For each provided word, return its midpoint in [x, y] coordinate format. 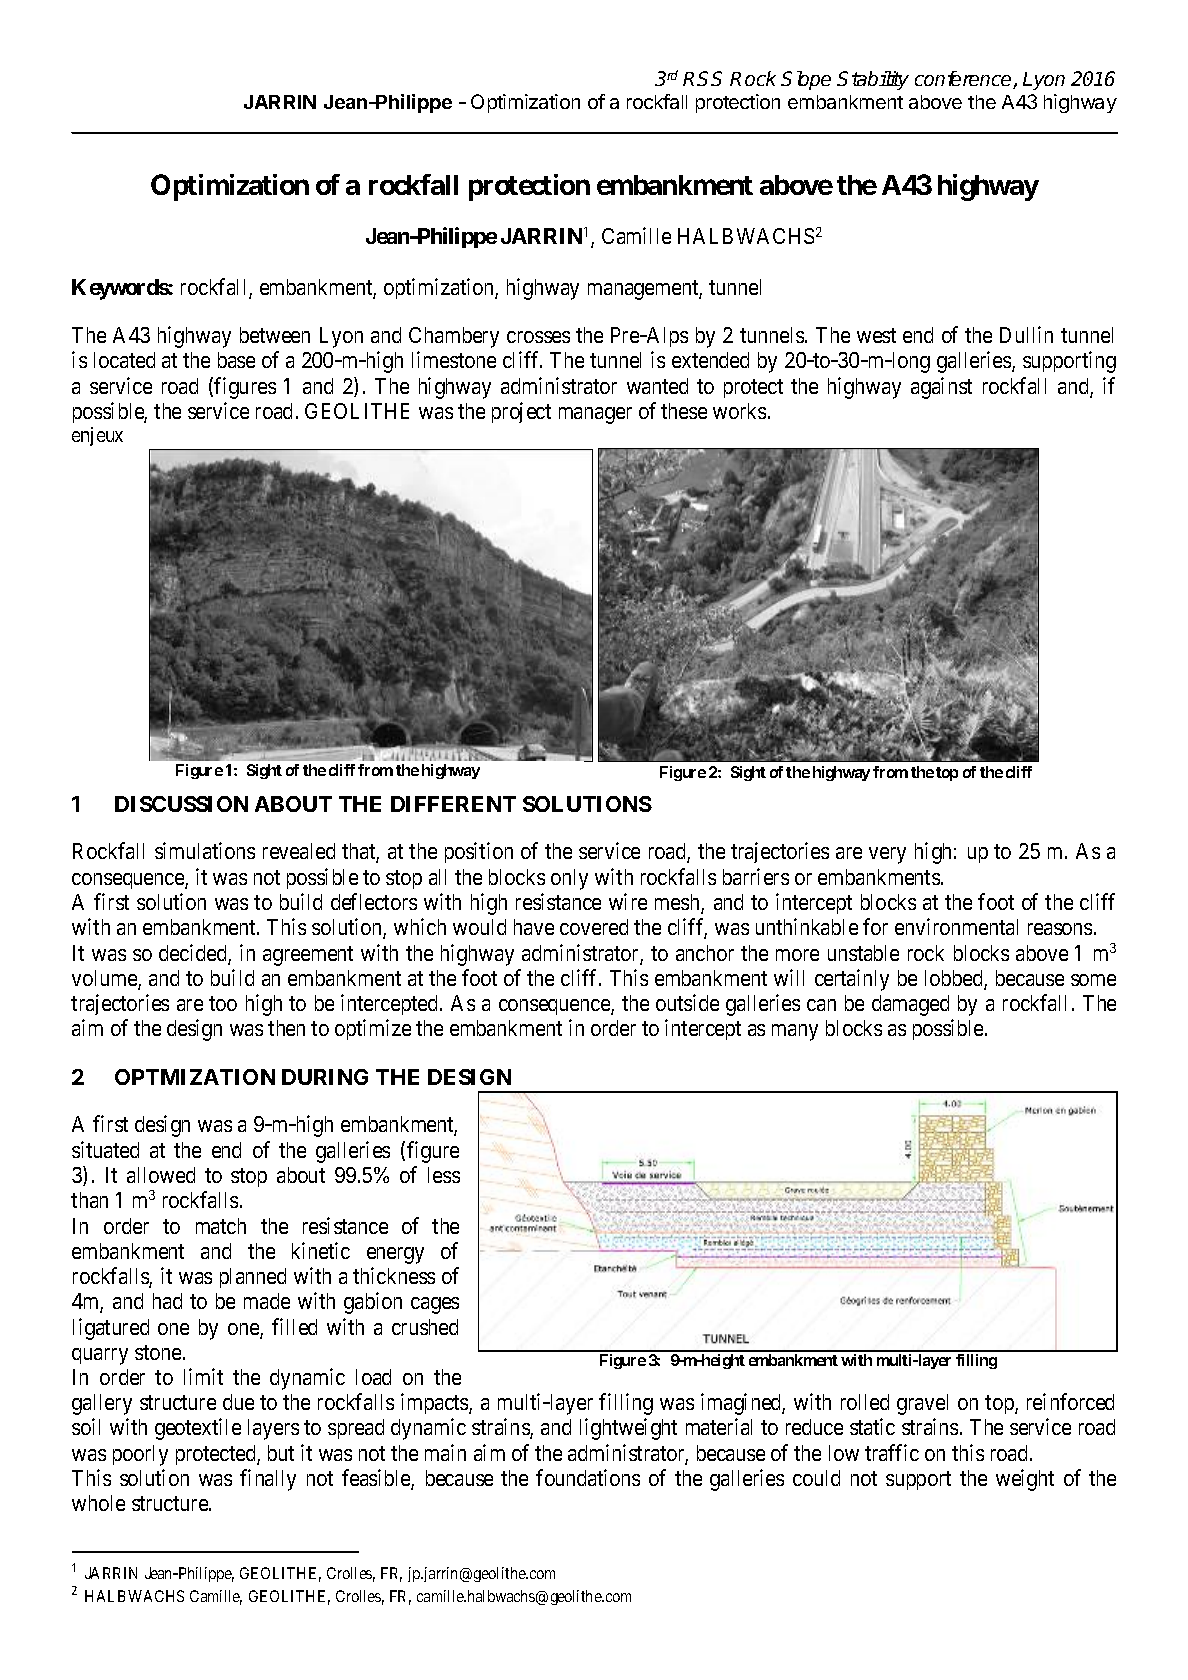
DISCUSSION [181, 804]
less [444, 1175]
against [941, 388]
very [887, 855]
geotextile [198, 1429]
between [275, 335]
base [236, 360]
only [569, 879]
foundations [588, 1477]
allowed [161, 1175]
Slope [806, 80]
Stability [873, 80]
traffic [892, 1452]
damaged [910, 1005]
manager [595, 415]
